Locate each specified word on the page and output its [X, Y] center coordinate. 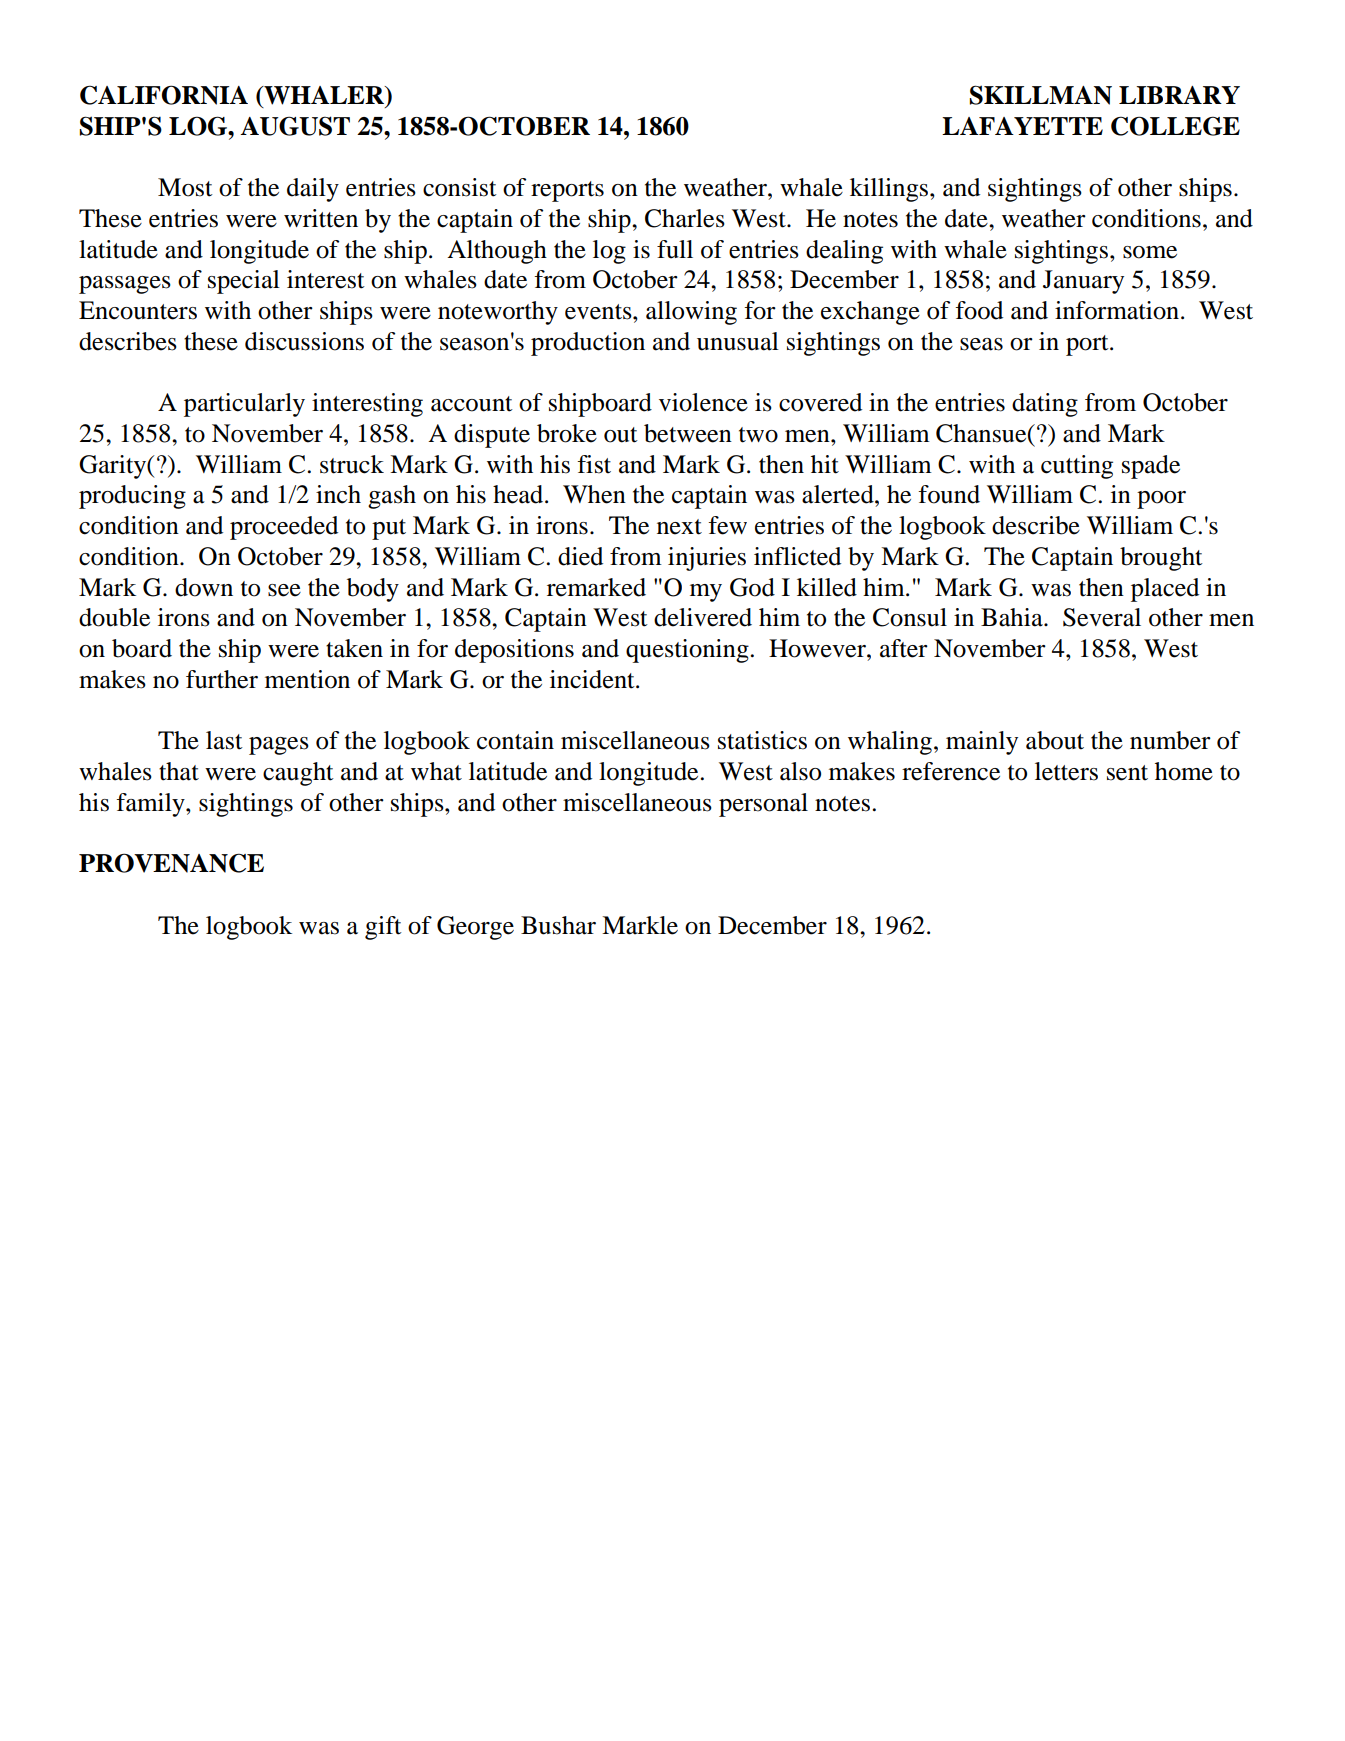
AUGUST [295, 126]
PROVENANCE [171, 863]
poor [1161, 500]
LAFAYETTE [1022, 126]
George [475, 928]
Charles [685, 218]
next [679, 527]
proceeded [284, 528]
